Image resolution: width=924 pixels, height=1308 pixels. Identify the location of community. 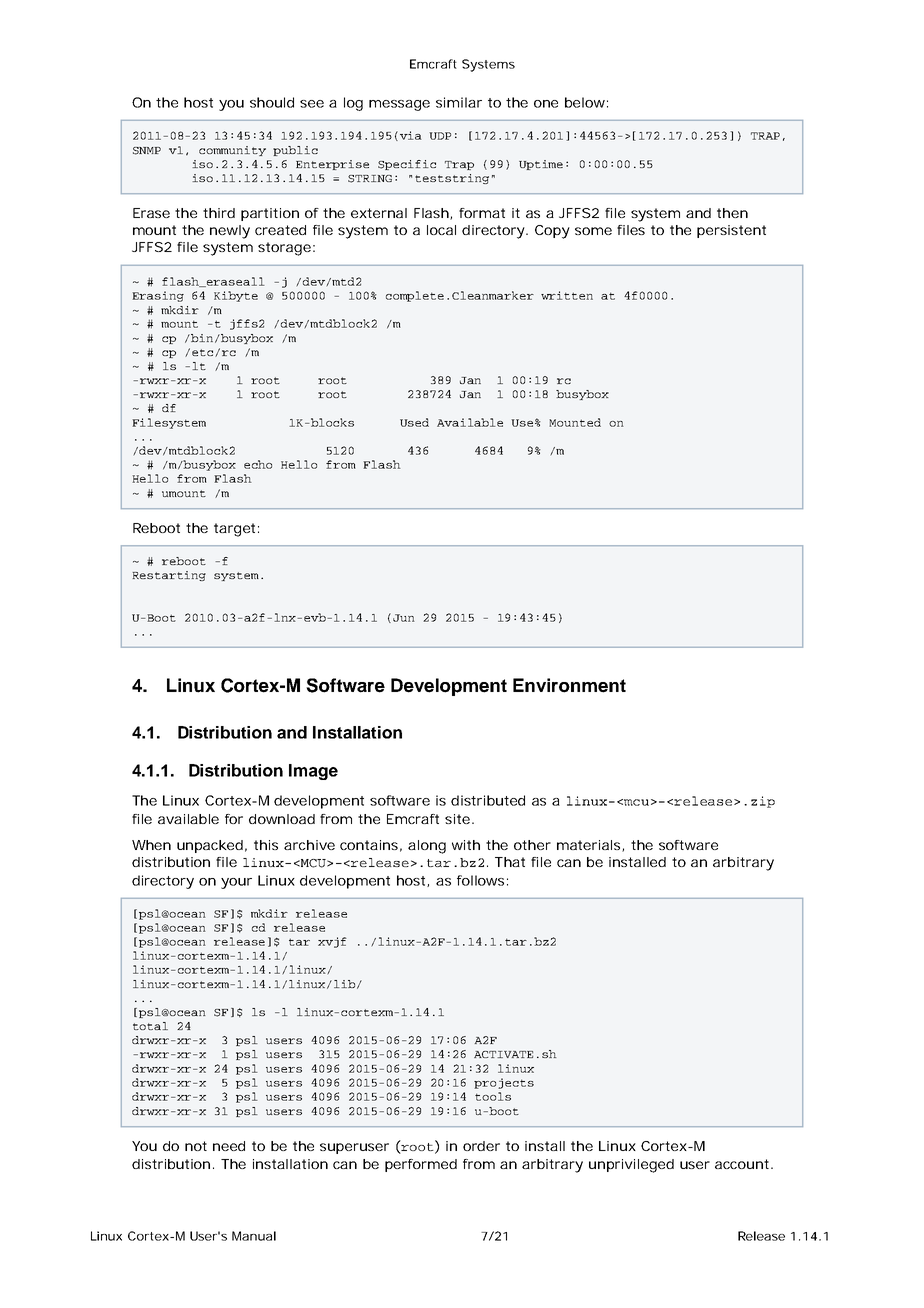
(232, 151).
